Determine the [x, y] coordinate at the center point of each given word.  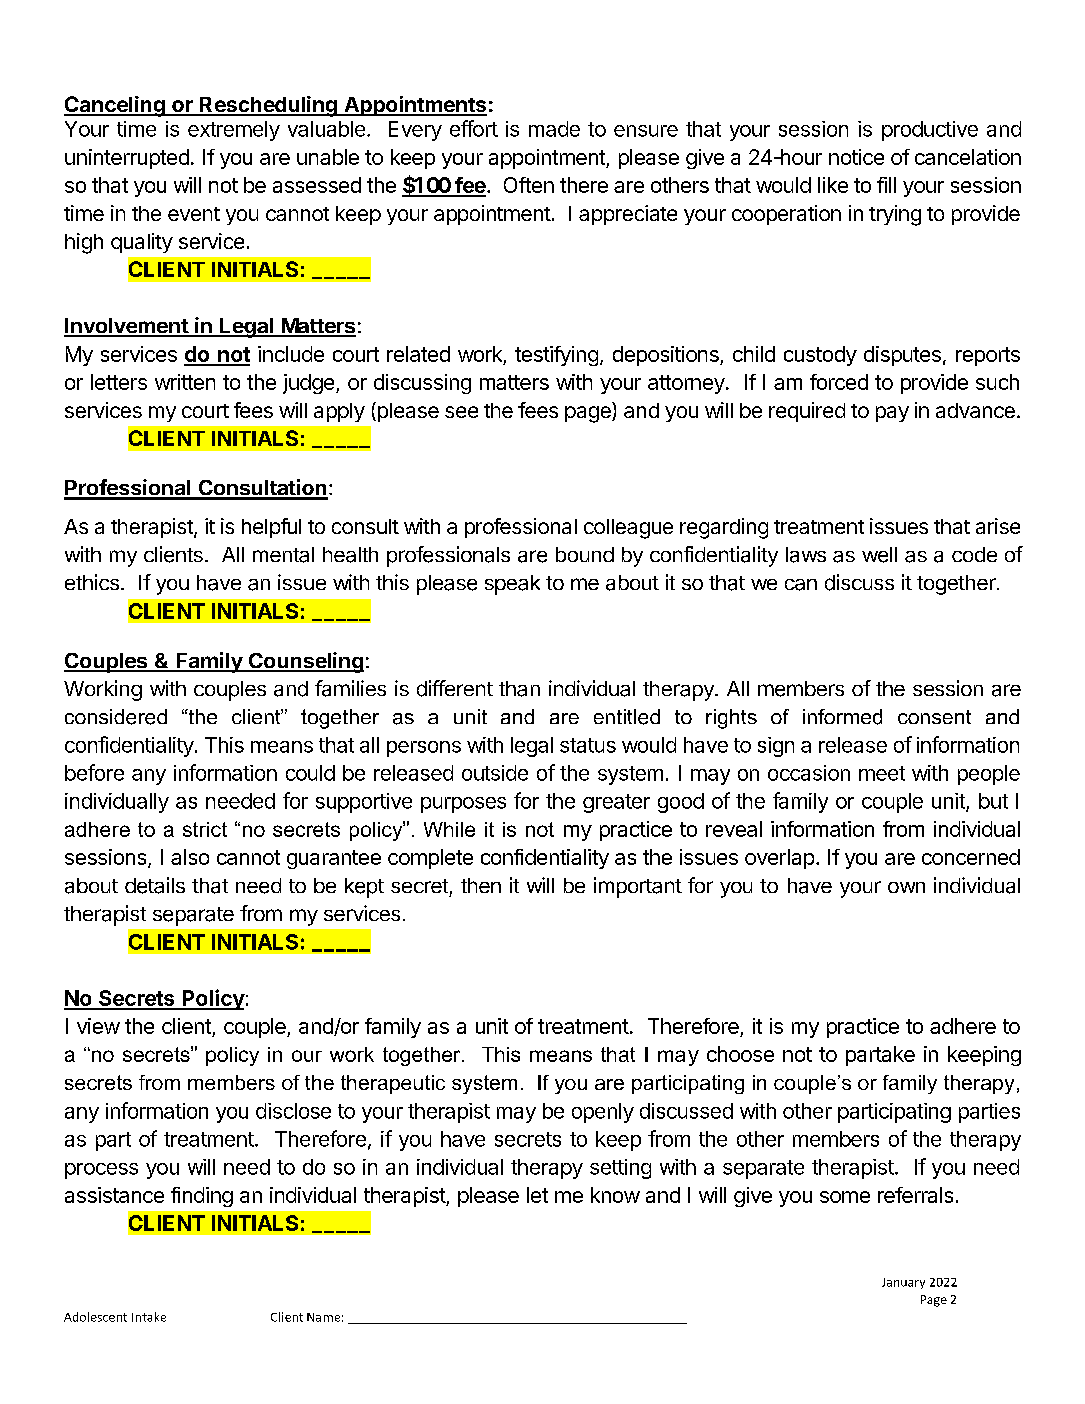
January [903, 1283]
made [554, 129]
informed [842, 717]
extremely [234, 131]
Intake [149, 1317]
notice [856, 157]
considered [116, 717]
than [519, 689]
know [615, 1195]
